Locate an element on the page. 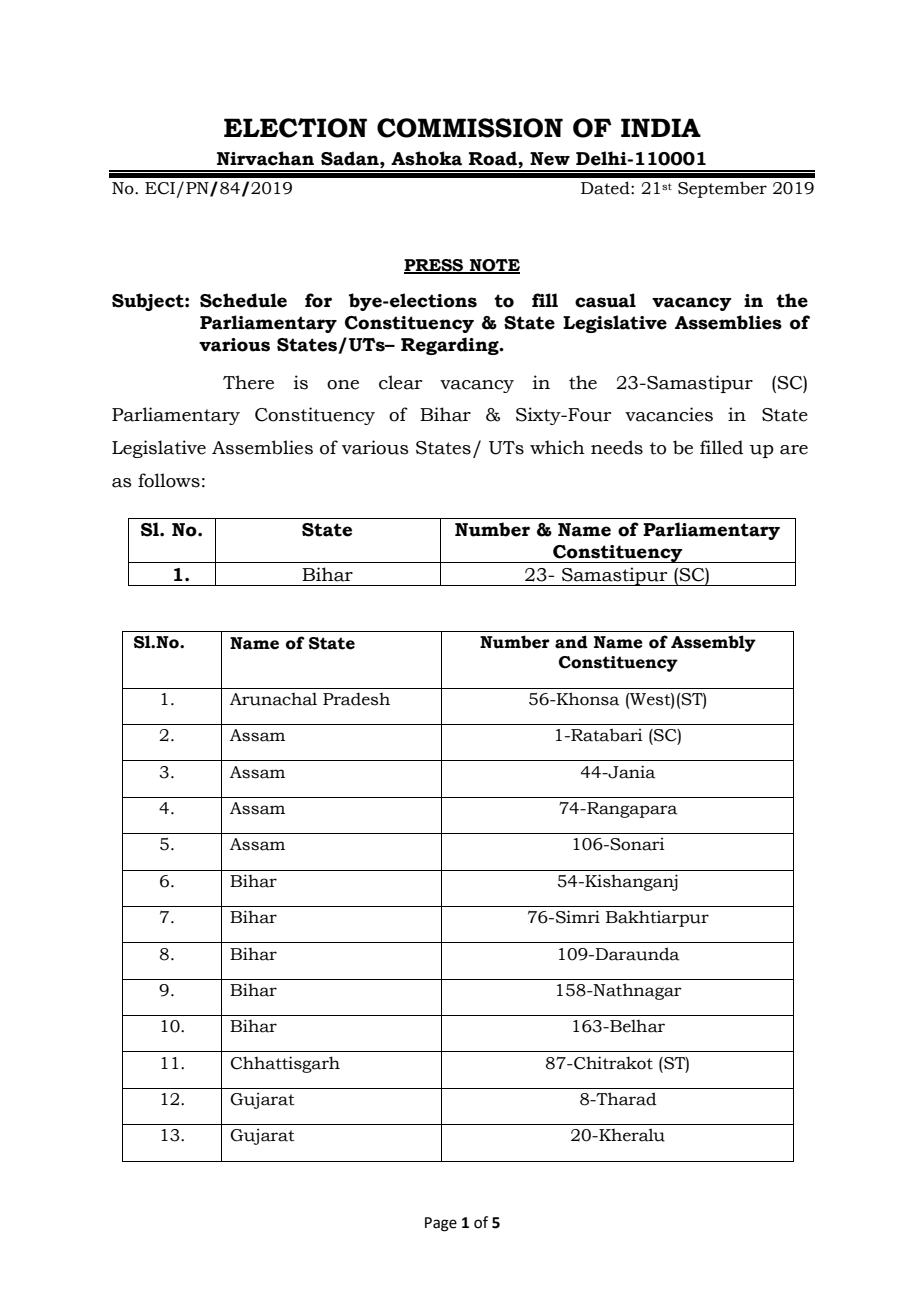 The height and width of the page is (1308, 924). Page is located at coordinates (441, 1224).
